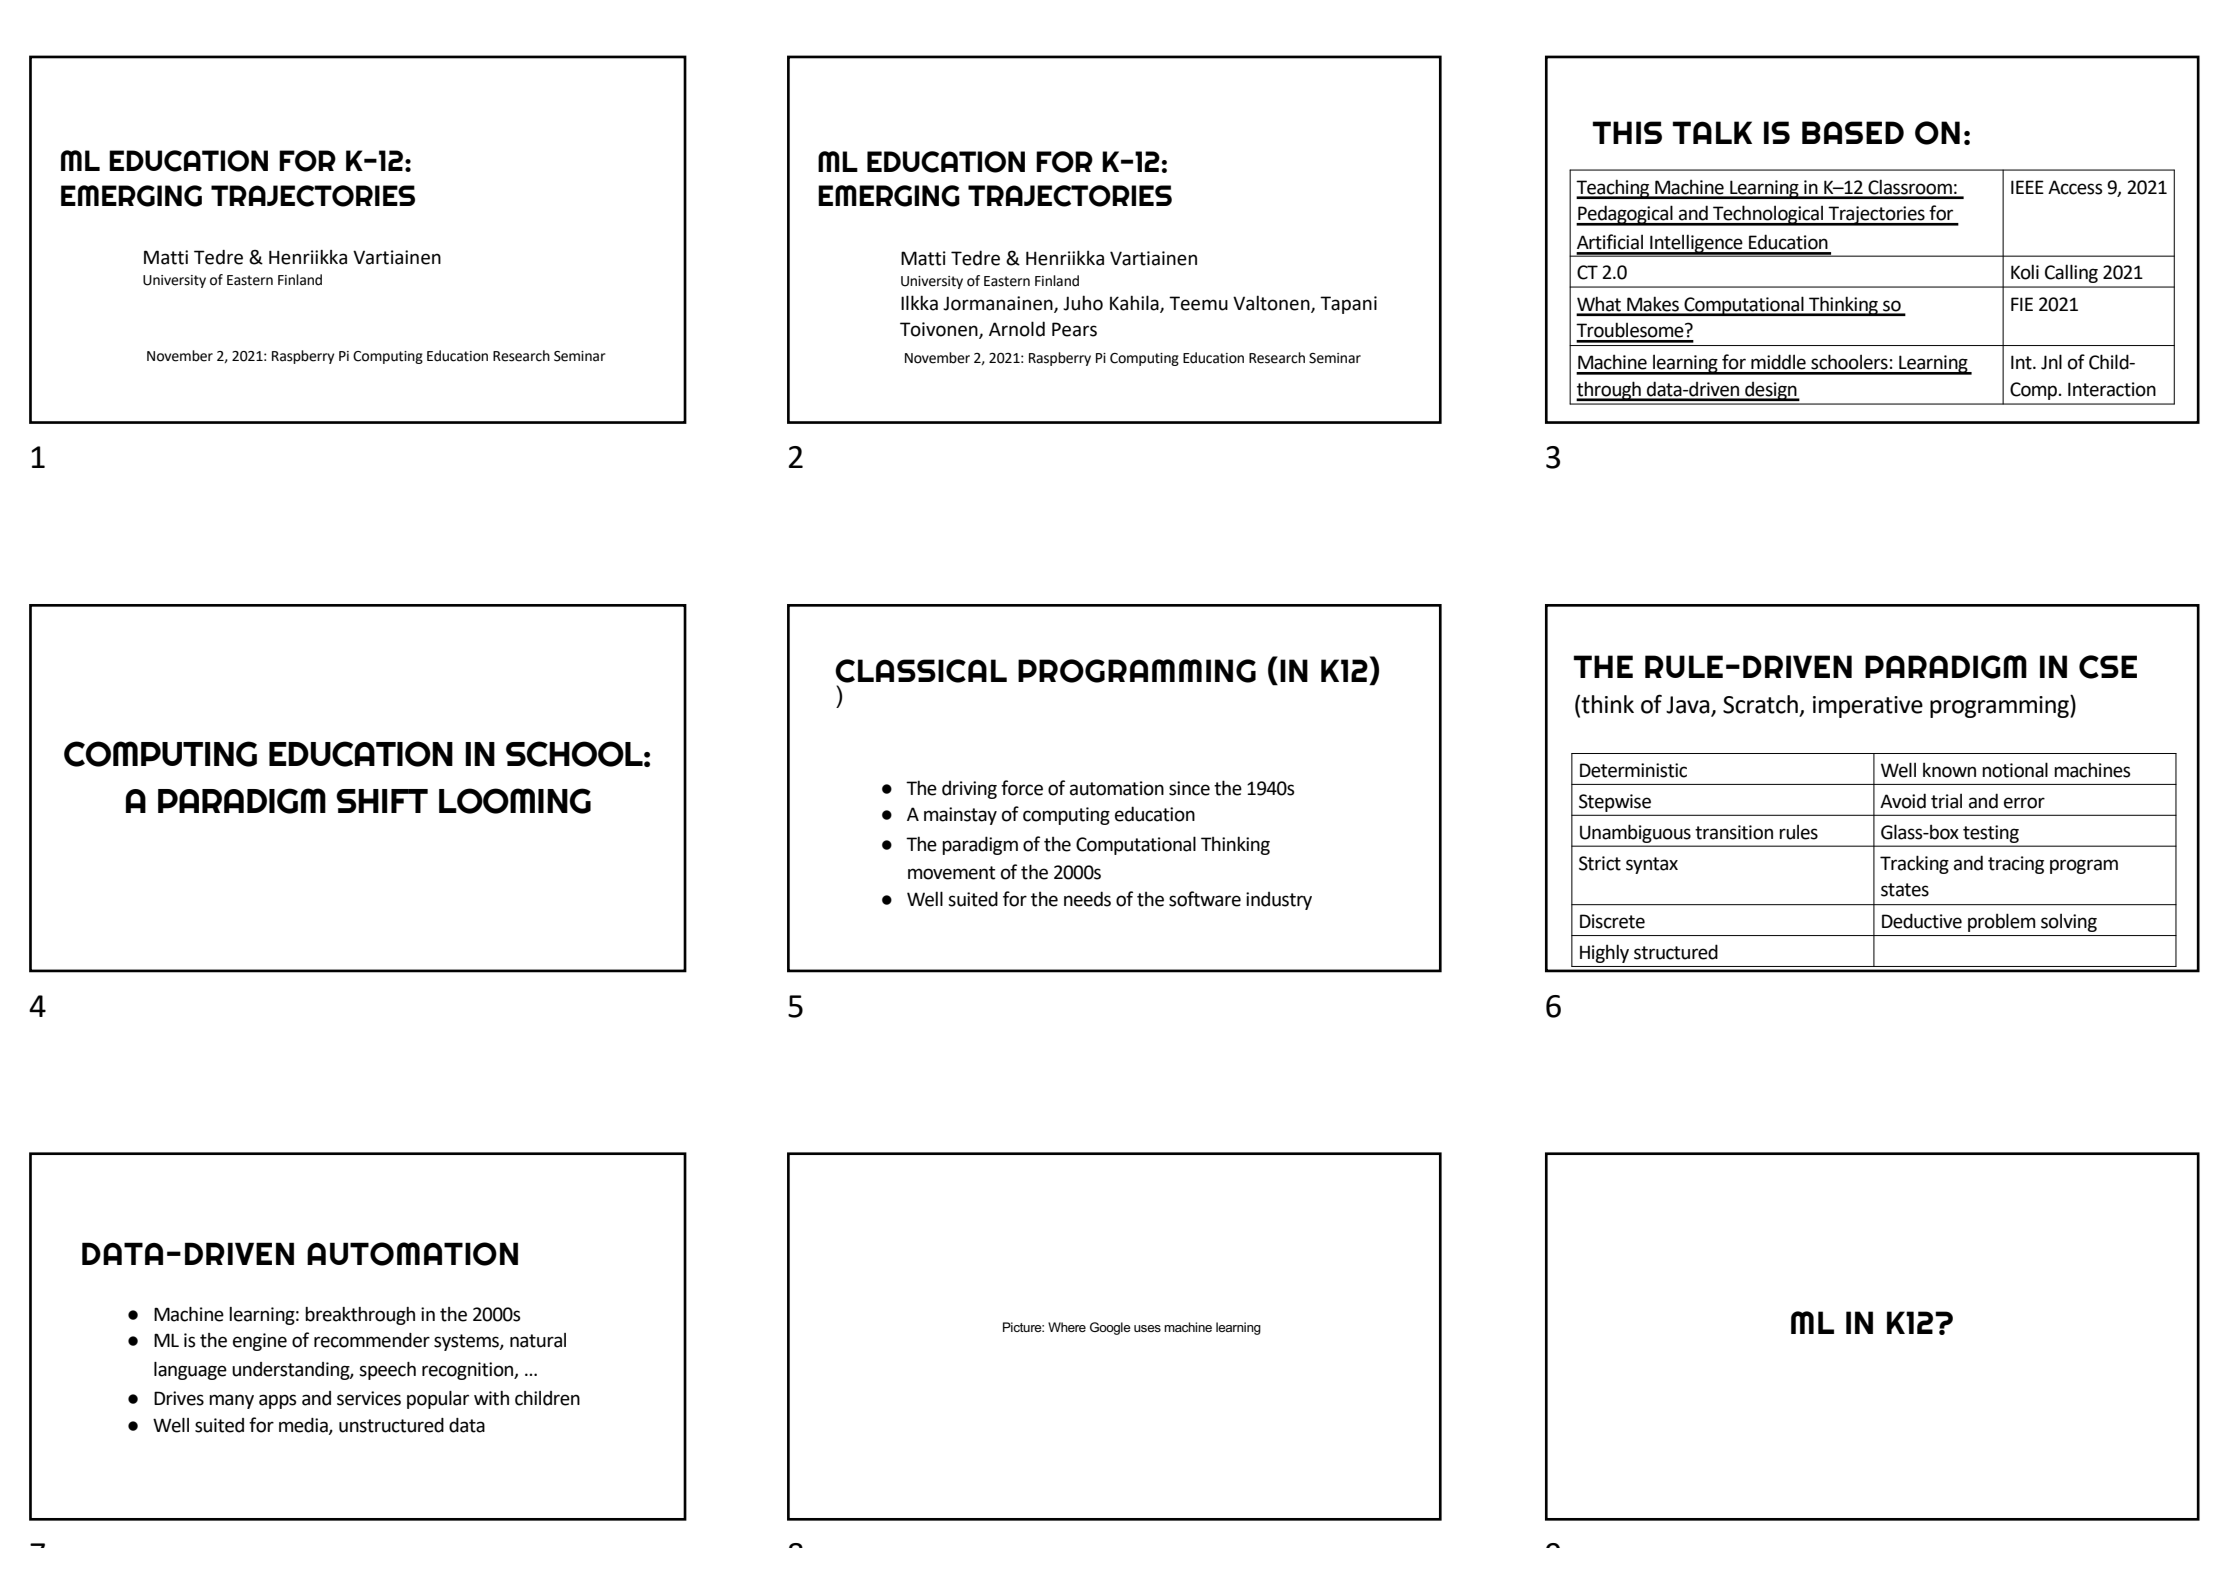 Image resolution: width=2231 pixels, height=1577 pixels. Describe the element at coordinates (1189, 788) in the page. I see `since` at that location.
